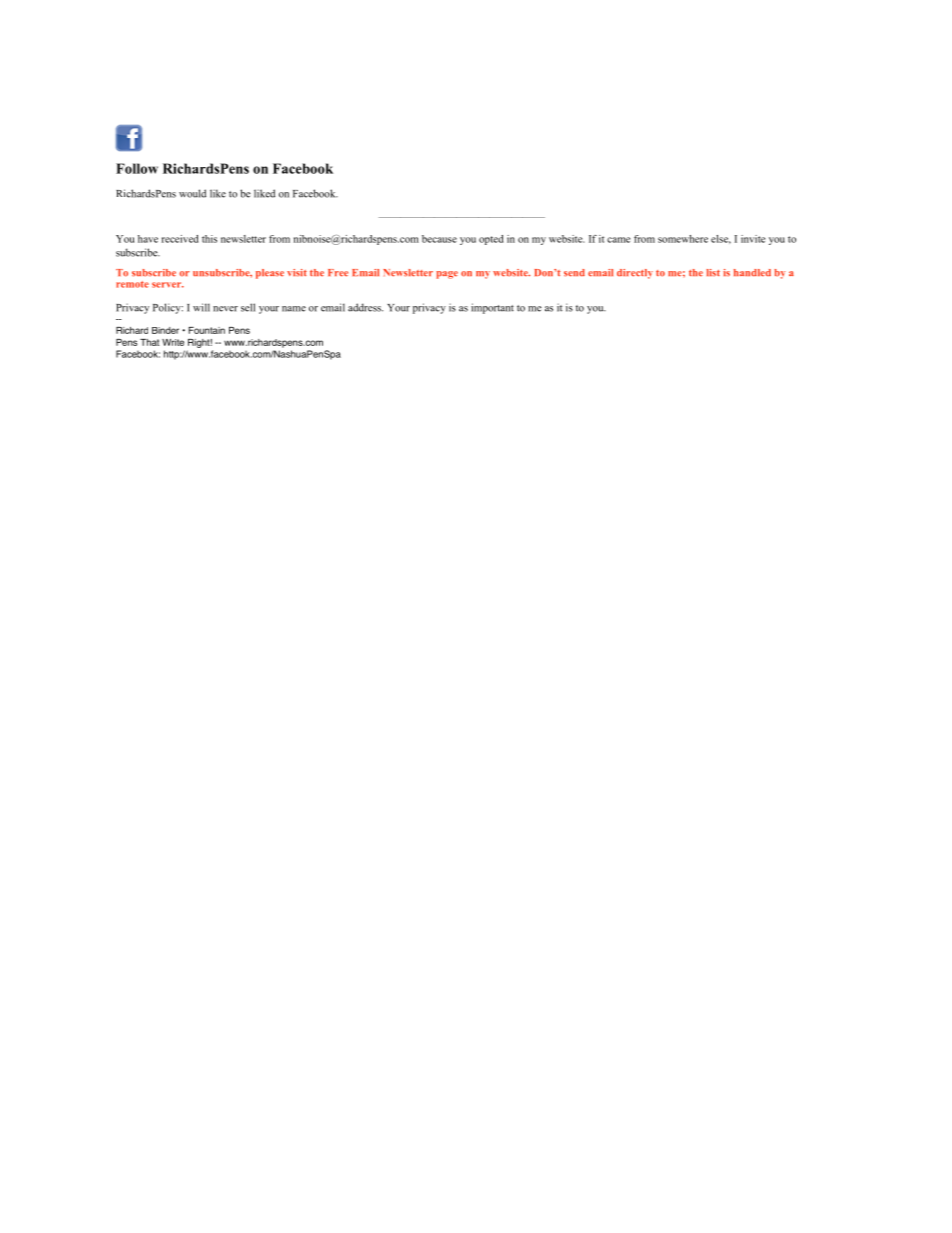  Describe the element at coordinates (439, 239) in the page. I see `because` at that location.
